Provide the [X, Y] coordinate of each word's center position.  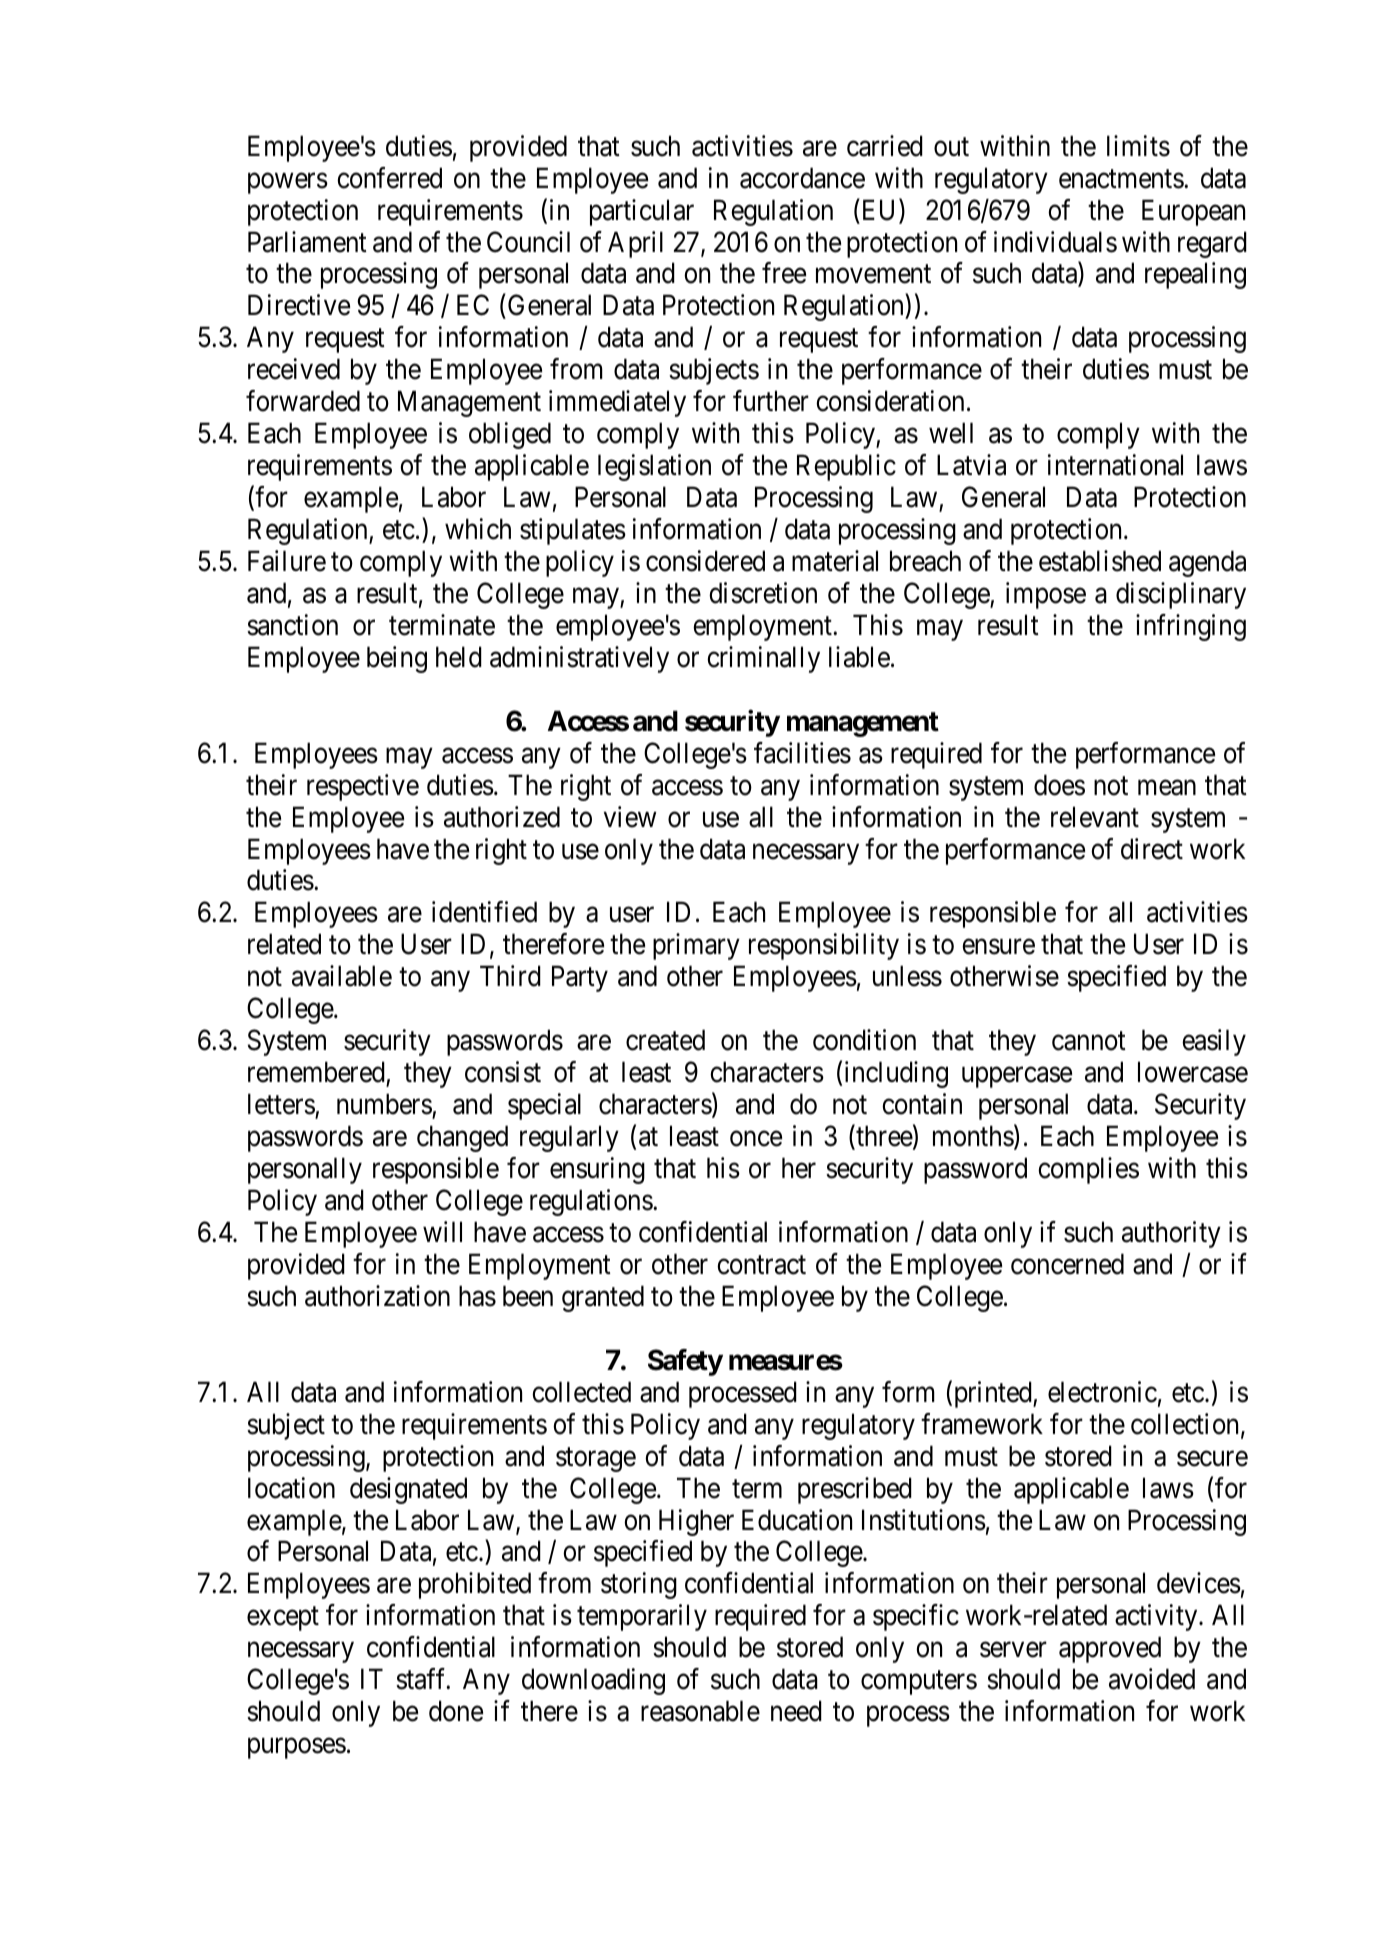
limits [1138, 146]
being [397, 659]
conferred [389, 178]
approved [1110, 1649]
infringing [1191, 627]
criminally [763, 659]
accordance [802, 178]
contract [761, 1265]
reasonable [700, 1711]
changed [462, 1138]
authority [1171, 1234]
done [456, 1711]
